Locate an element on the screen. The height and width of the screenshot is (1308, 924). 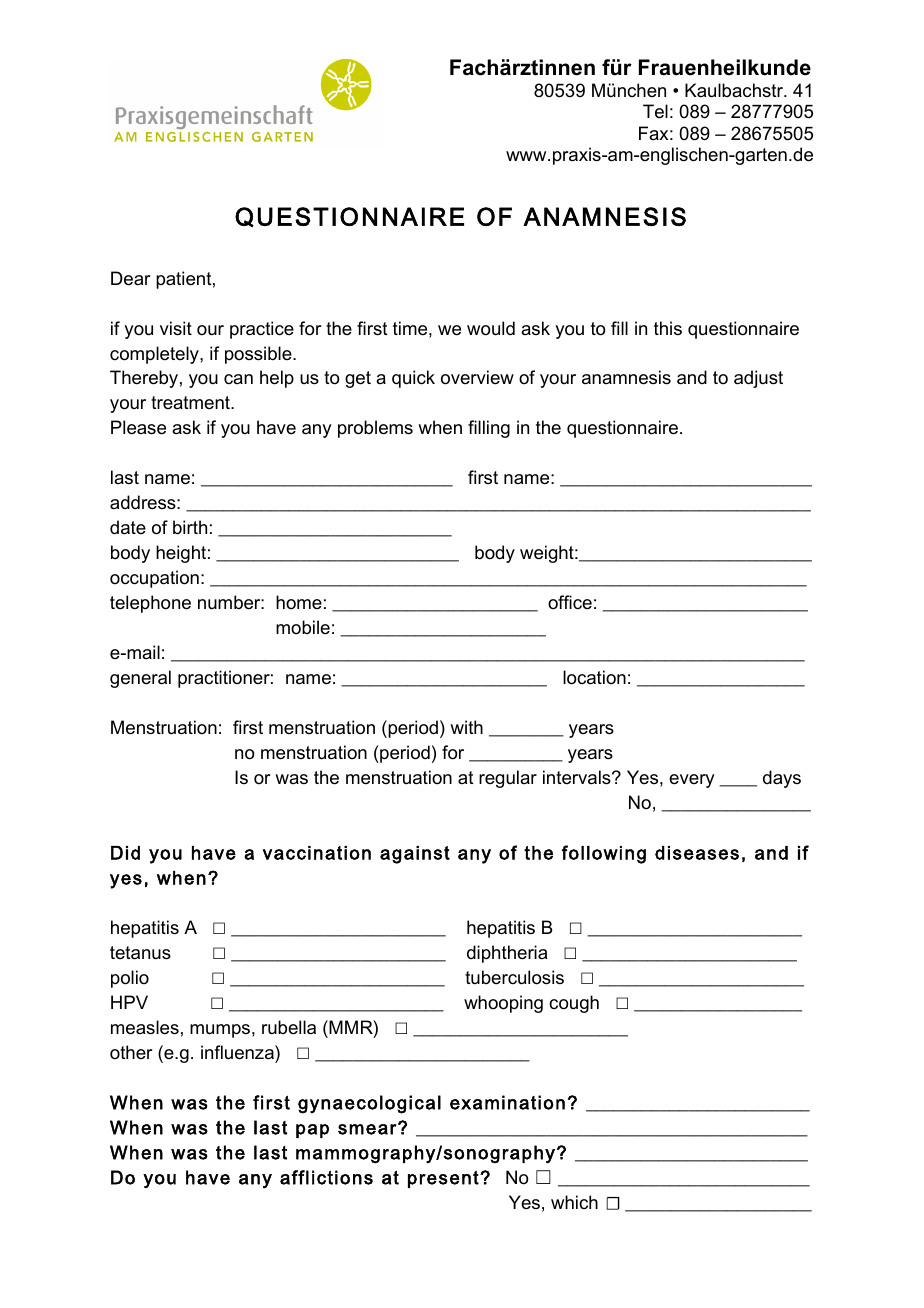
afflictions is located at coordinates (326, 1177).
